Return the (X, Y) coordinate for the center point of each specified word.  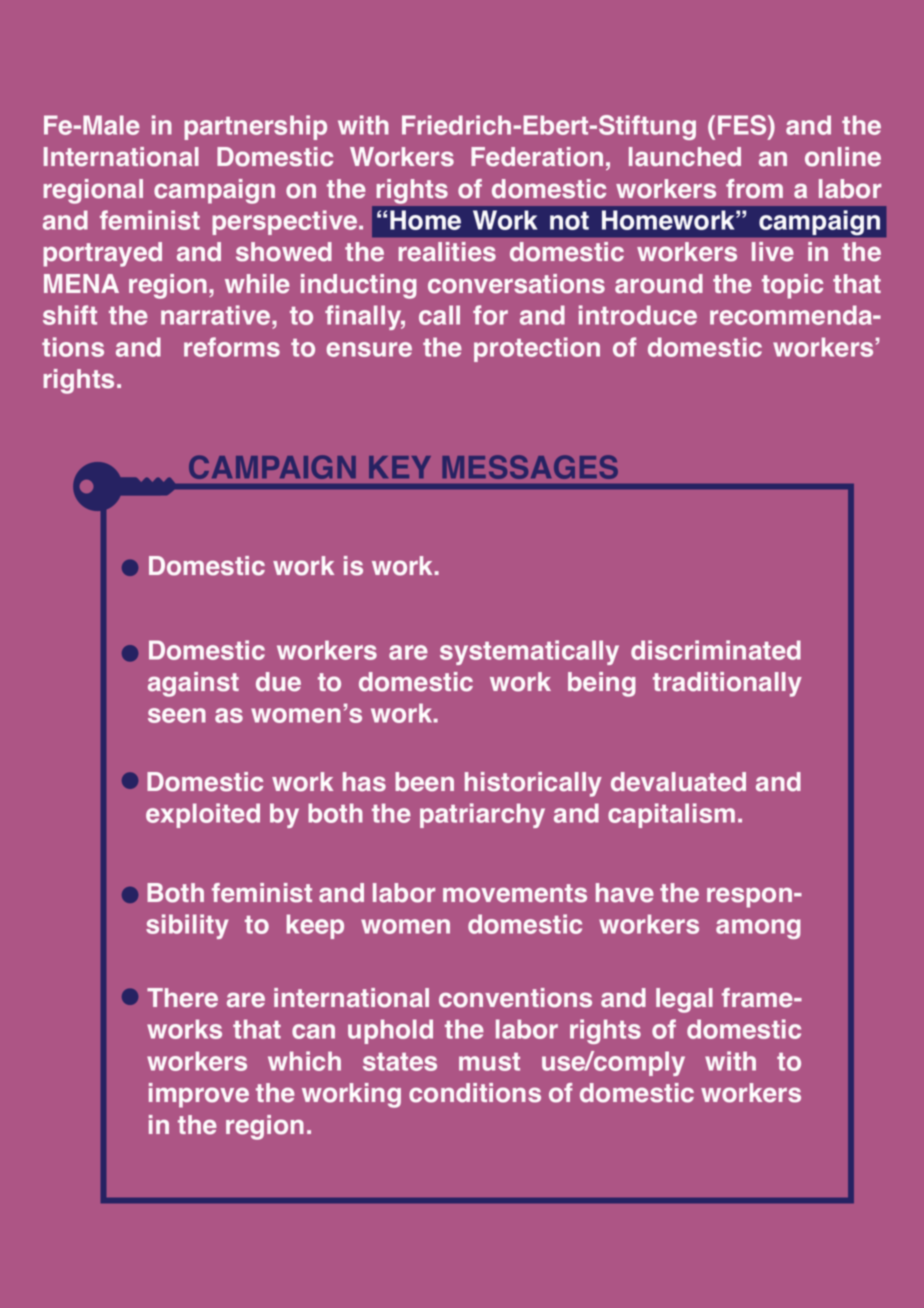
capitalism (671, 815)
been (424, 782)
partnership (255, 127)
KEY (400, 467)
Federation (537, 157)
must (489, 1062)
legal (684, 1000)
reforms (232, 347)
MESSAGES (530, 467)
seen (177, 715)
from (754, 189)
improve (199, 1095)
